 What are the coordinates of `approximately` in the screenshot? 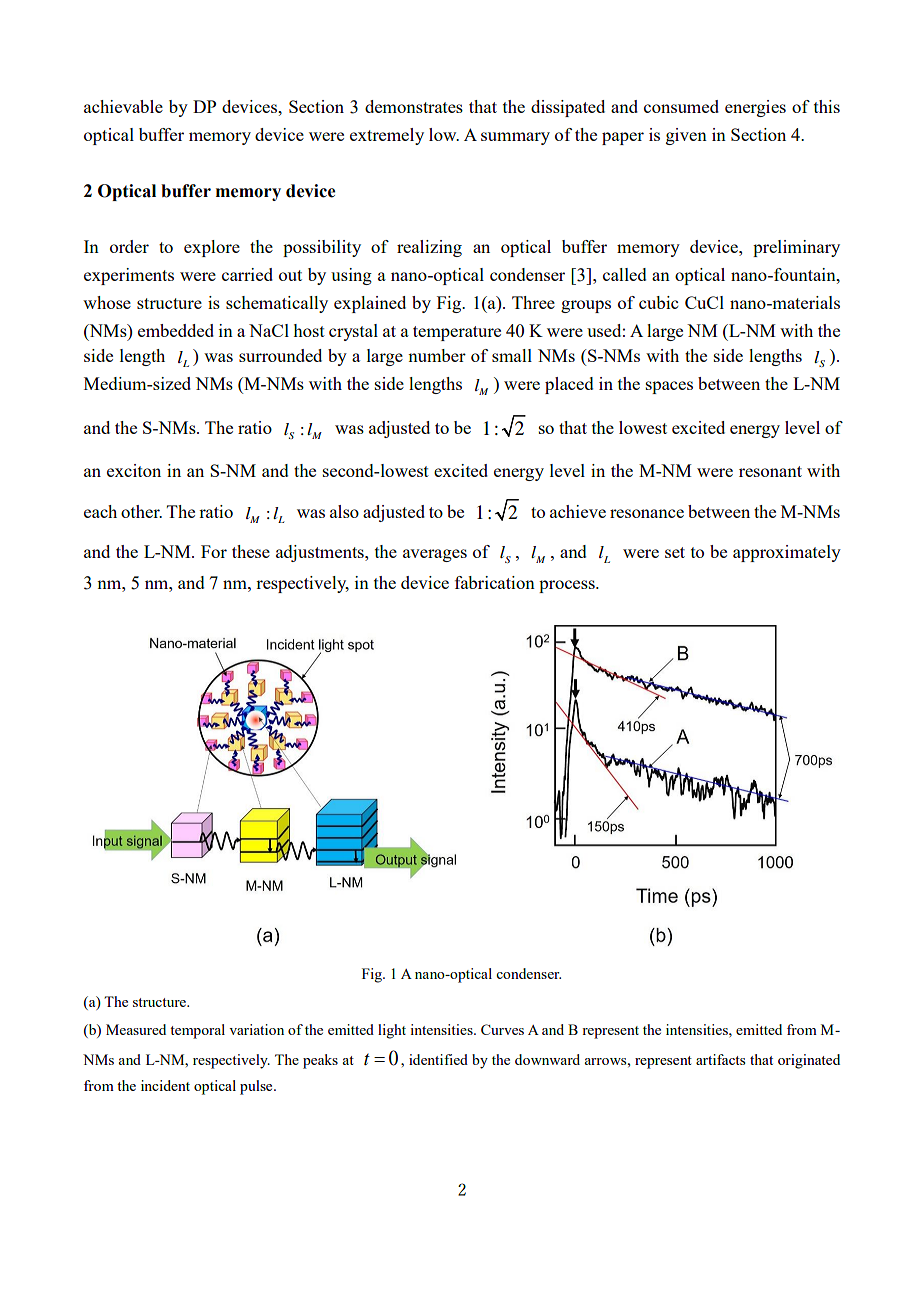 It's located at (787, 553).
